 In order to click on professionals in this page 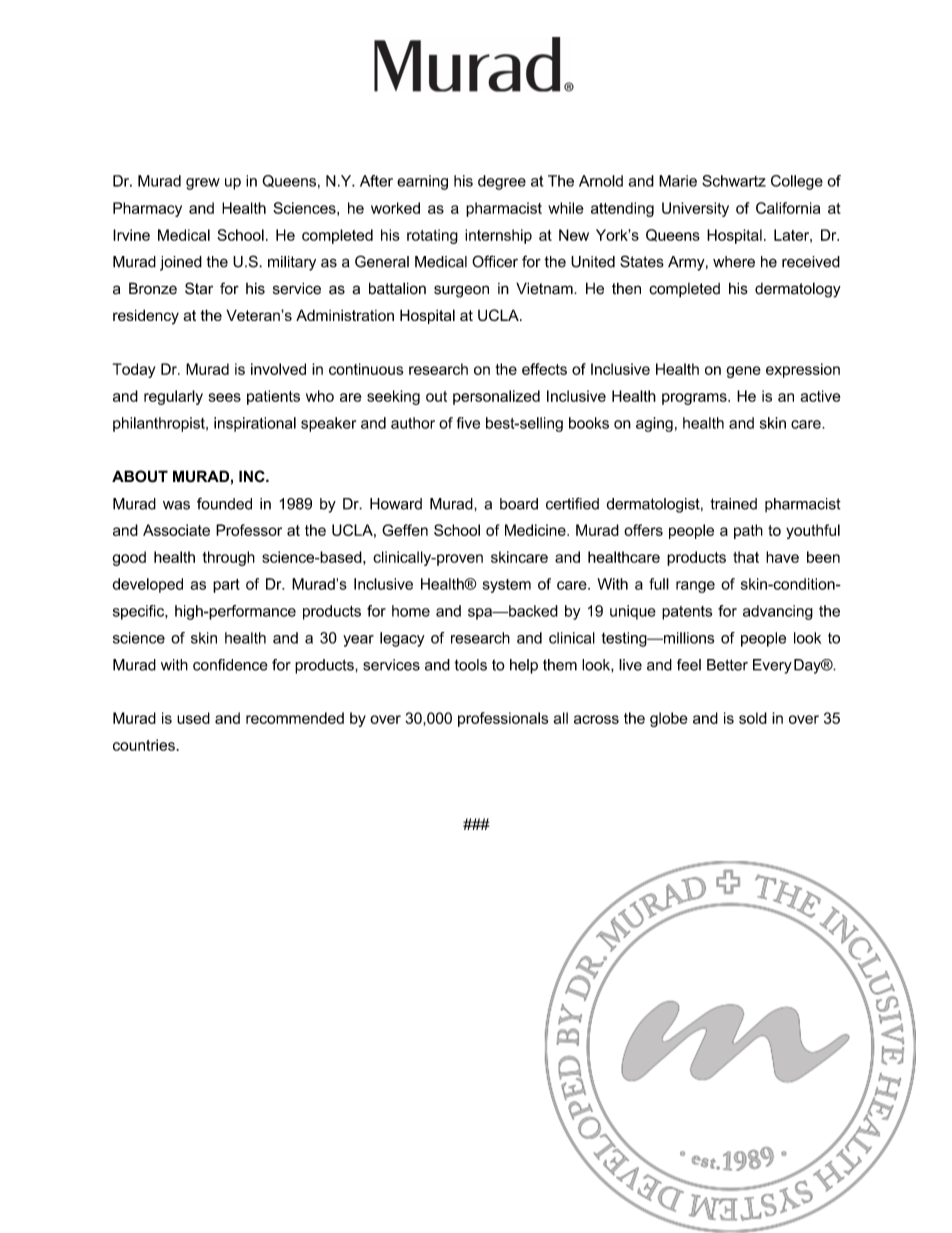, I will do `click(503, 719)`.
